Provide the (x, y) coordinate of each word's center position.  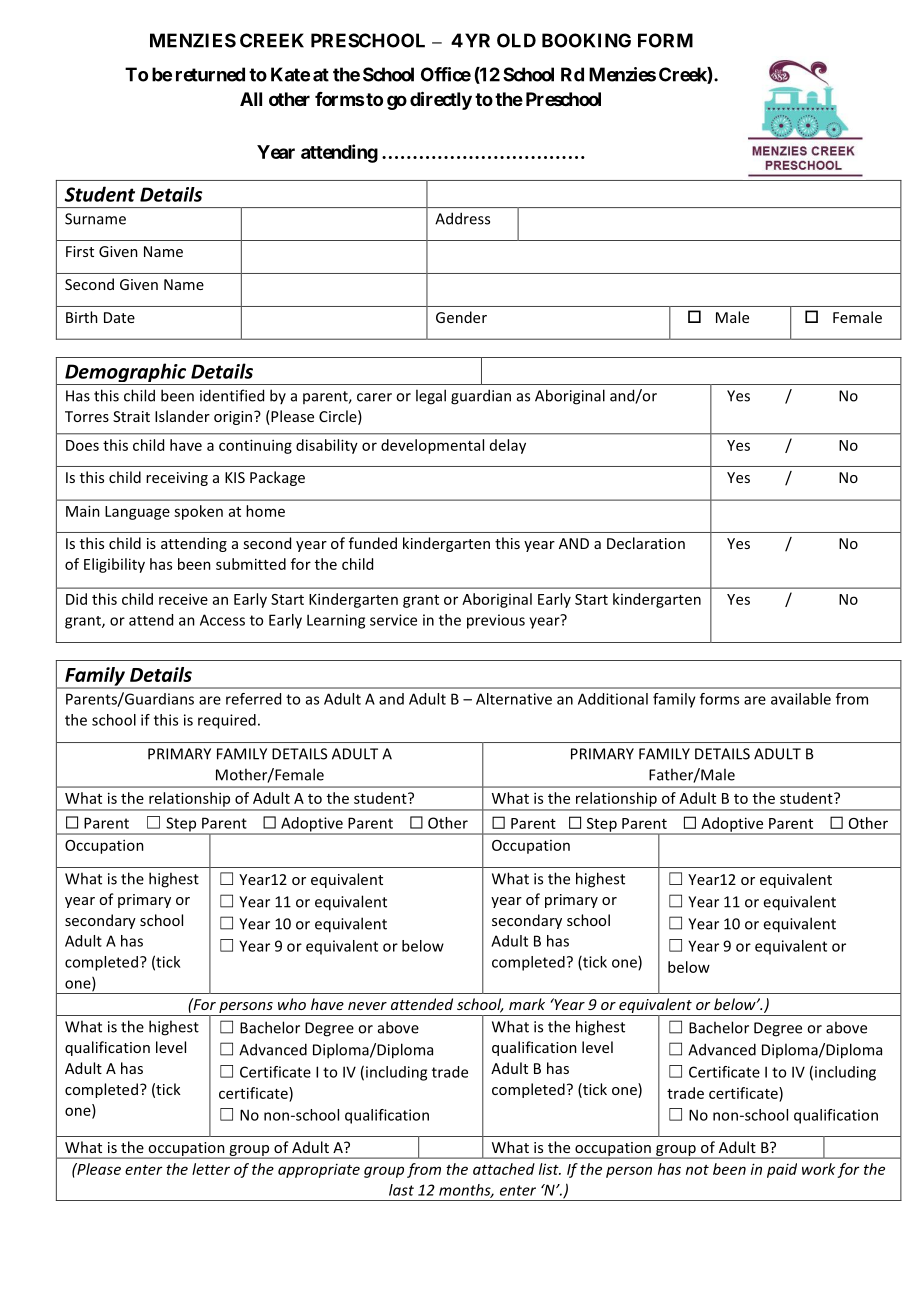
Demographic (125, 374)
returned (210, 74)
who (292, 1004)
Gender (461, 317)
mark (527, 1004)
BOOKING (586, 40)
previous (496, 621)
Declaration (646, 543)
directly (441, 100)
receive (183, 599)
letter (211, 1169)
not (697, 1170)
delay (508, 446)
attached (504, 1169)
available (801, 699)
